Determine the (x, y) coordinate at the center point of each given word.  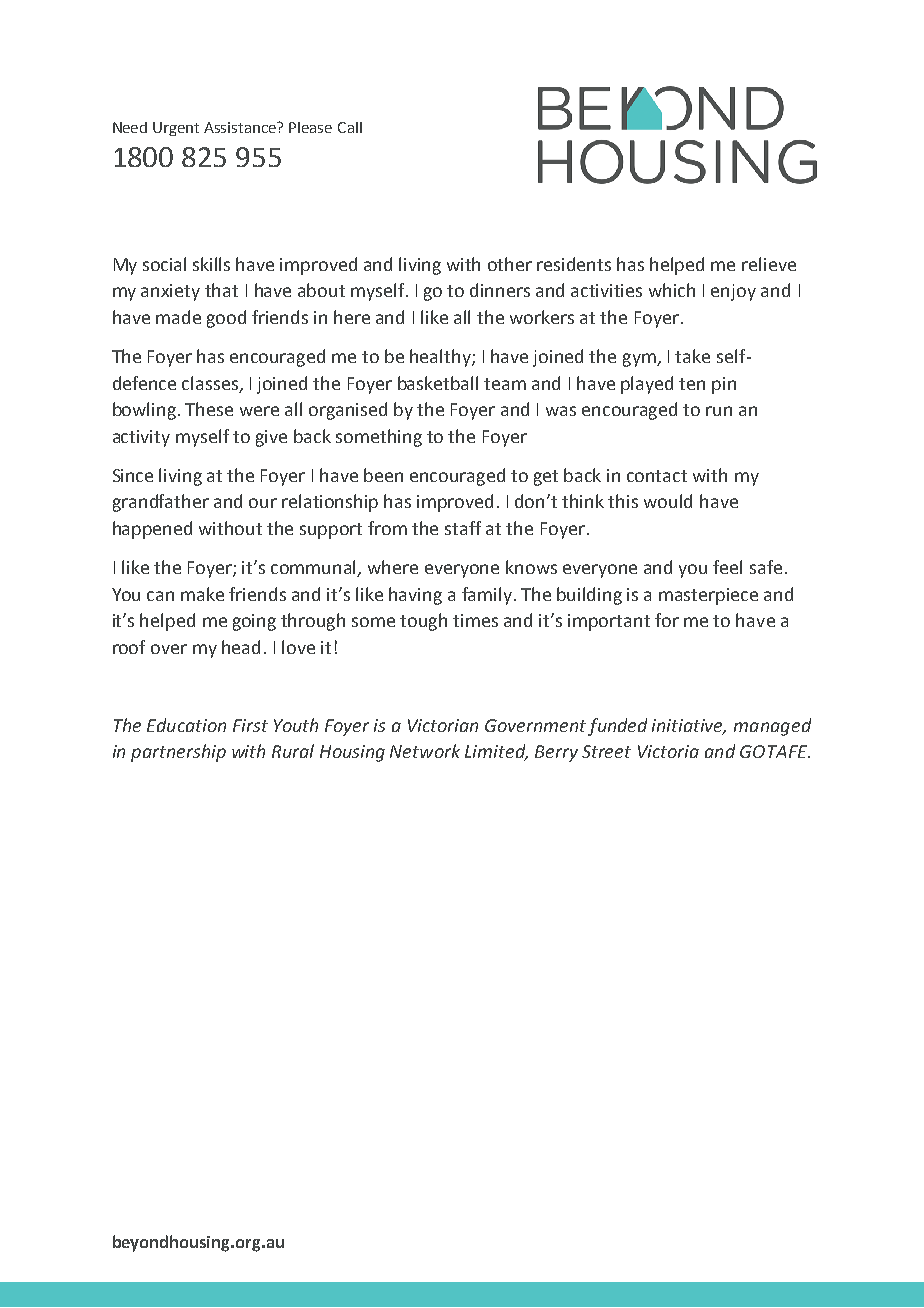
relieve (769, 264)
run (719, 411)
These (209, 409)
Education (186, 725)
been (383, 475)
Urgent (176, 129)
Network (425, 751)
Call (350, 127)
